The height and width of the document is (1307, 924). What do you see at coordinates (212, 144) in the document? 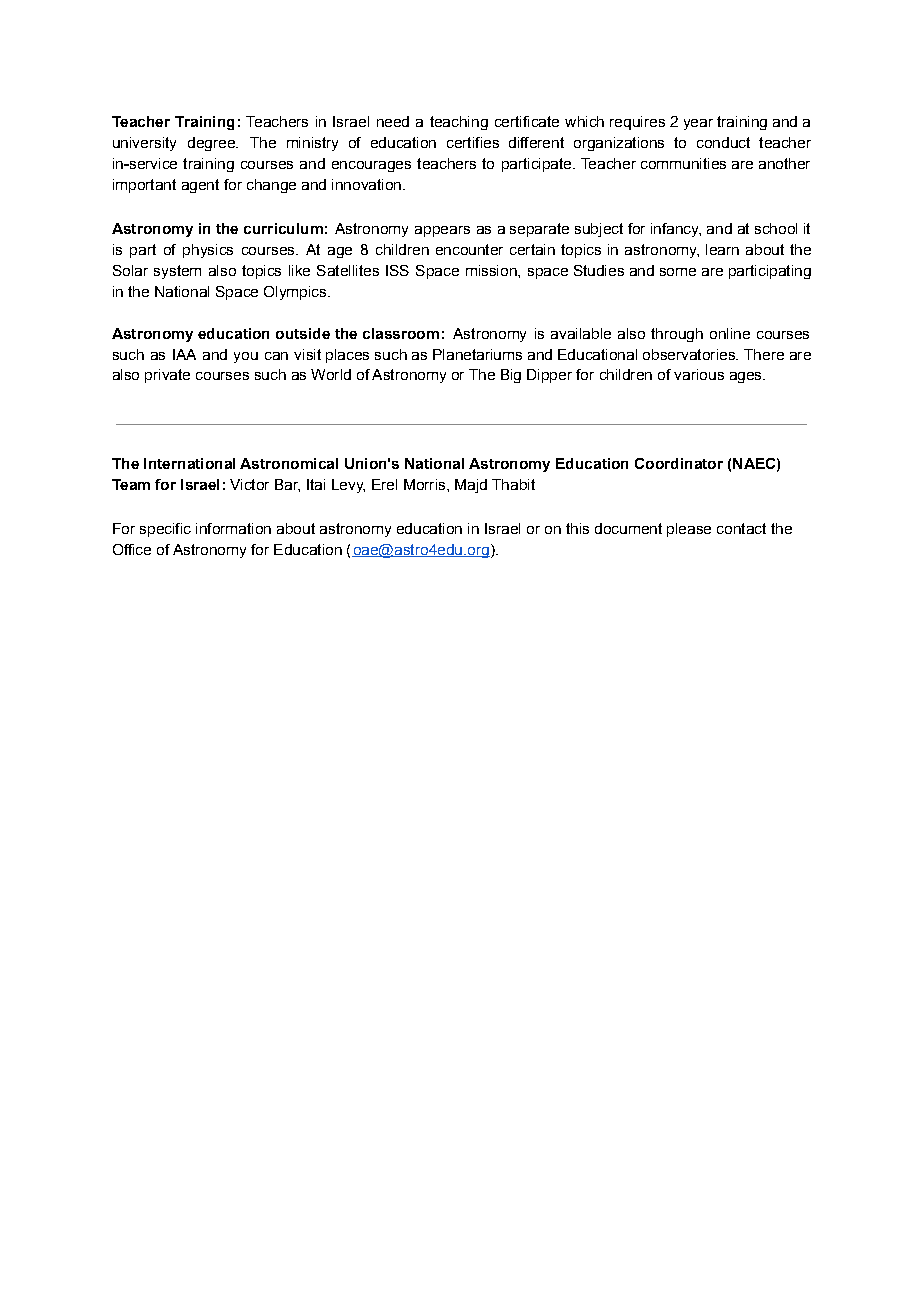
I see `degree` at bounding box center [212, 144].
